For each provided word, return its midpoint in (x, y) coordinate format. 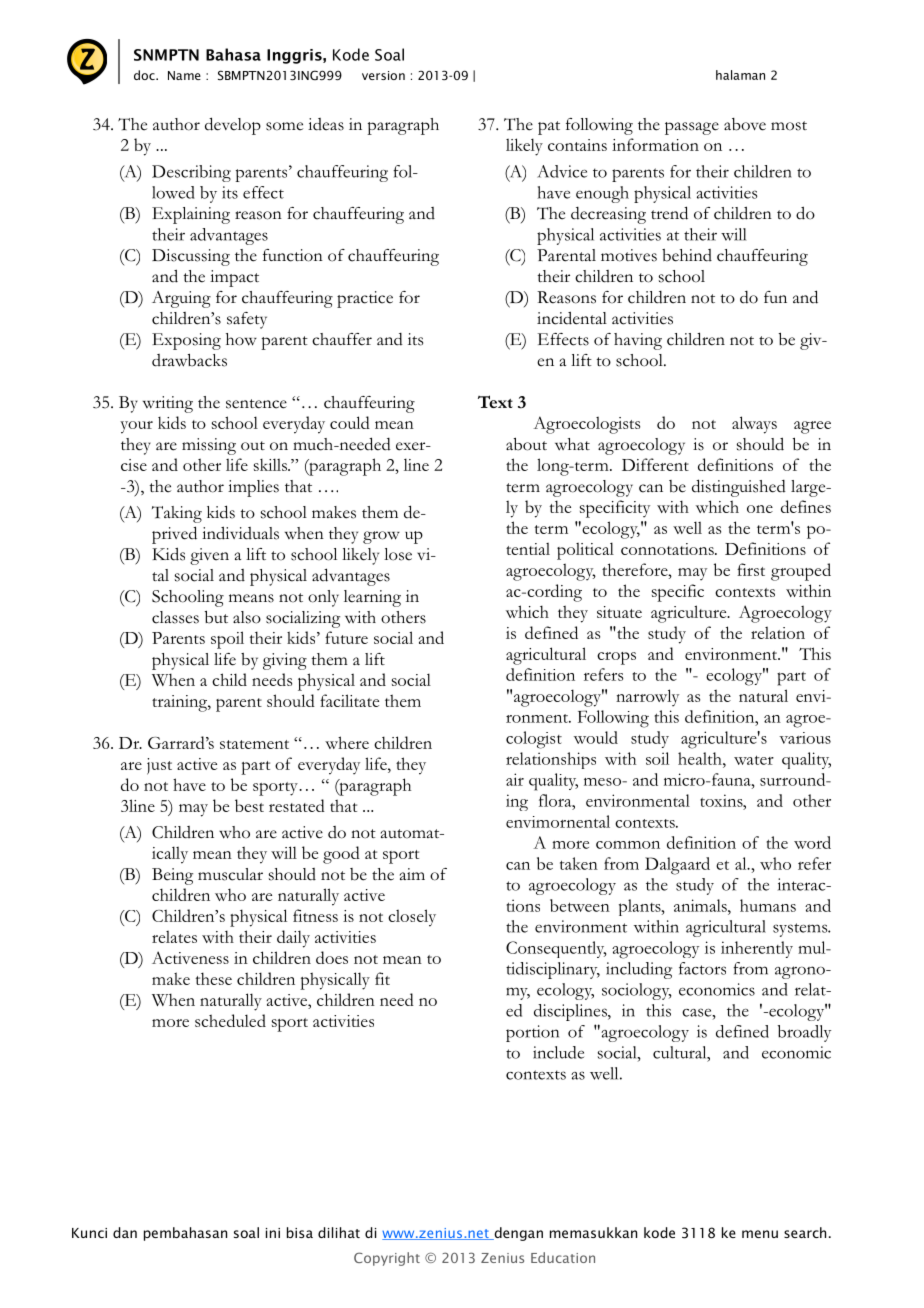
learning (372, 598)
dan (125, 1232)
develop (233, 126)
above (745, 124)
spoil (227, 640)
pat (549, 128)
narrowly (647, 698)
